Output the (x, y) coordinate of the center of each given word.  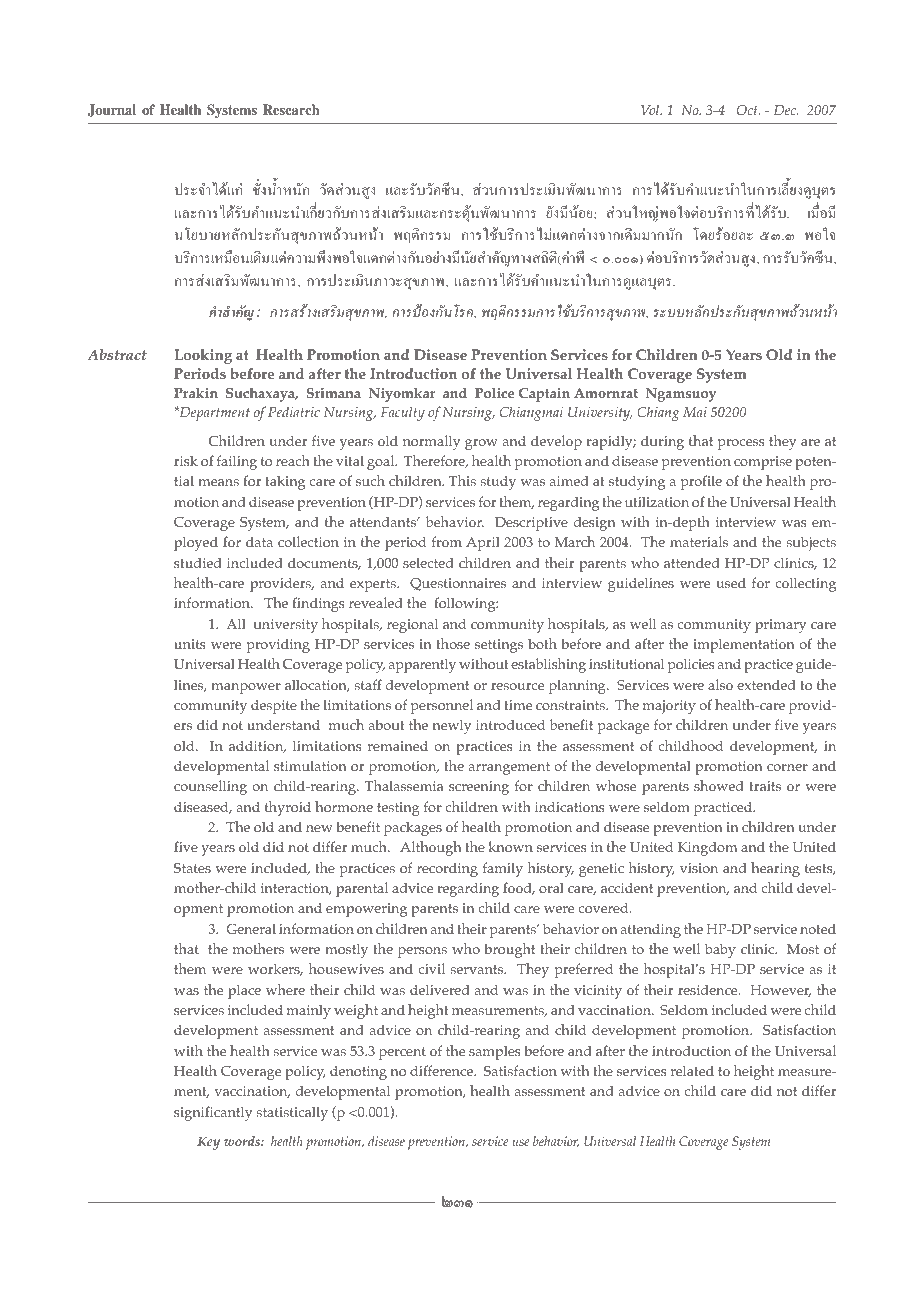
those (453, 643)
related (692, 1070)
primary (780, 626)
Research (291, 109)
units (190, 644)
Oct (748, 110)
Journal (112, 110)
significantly (213, 1113)
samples (495, 1053)
